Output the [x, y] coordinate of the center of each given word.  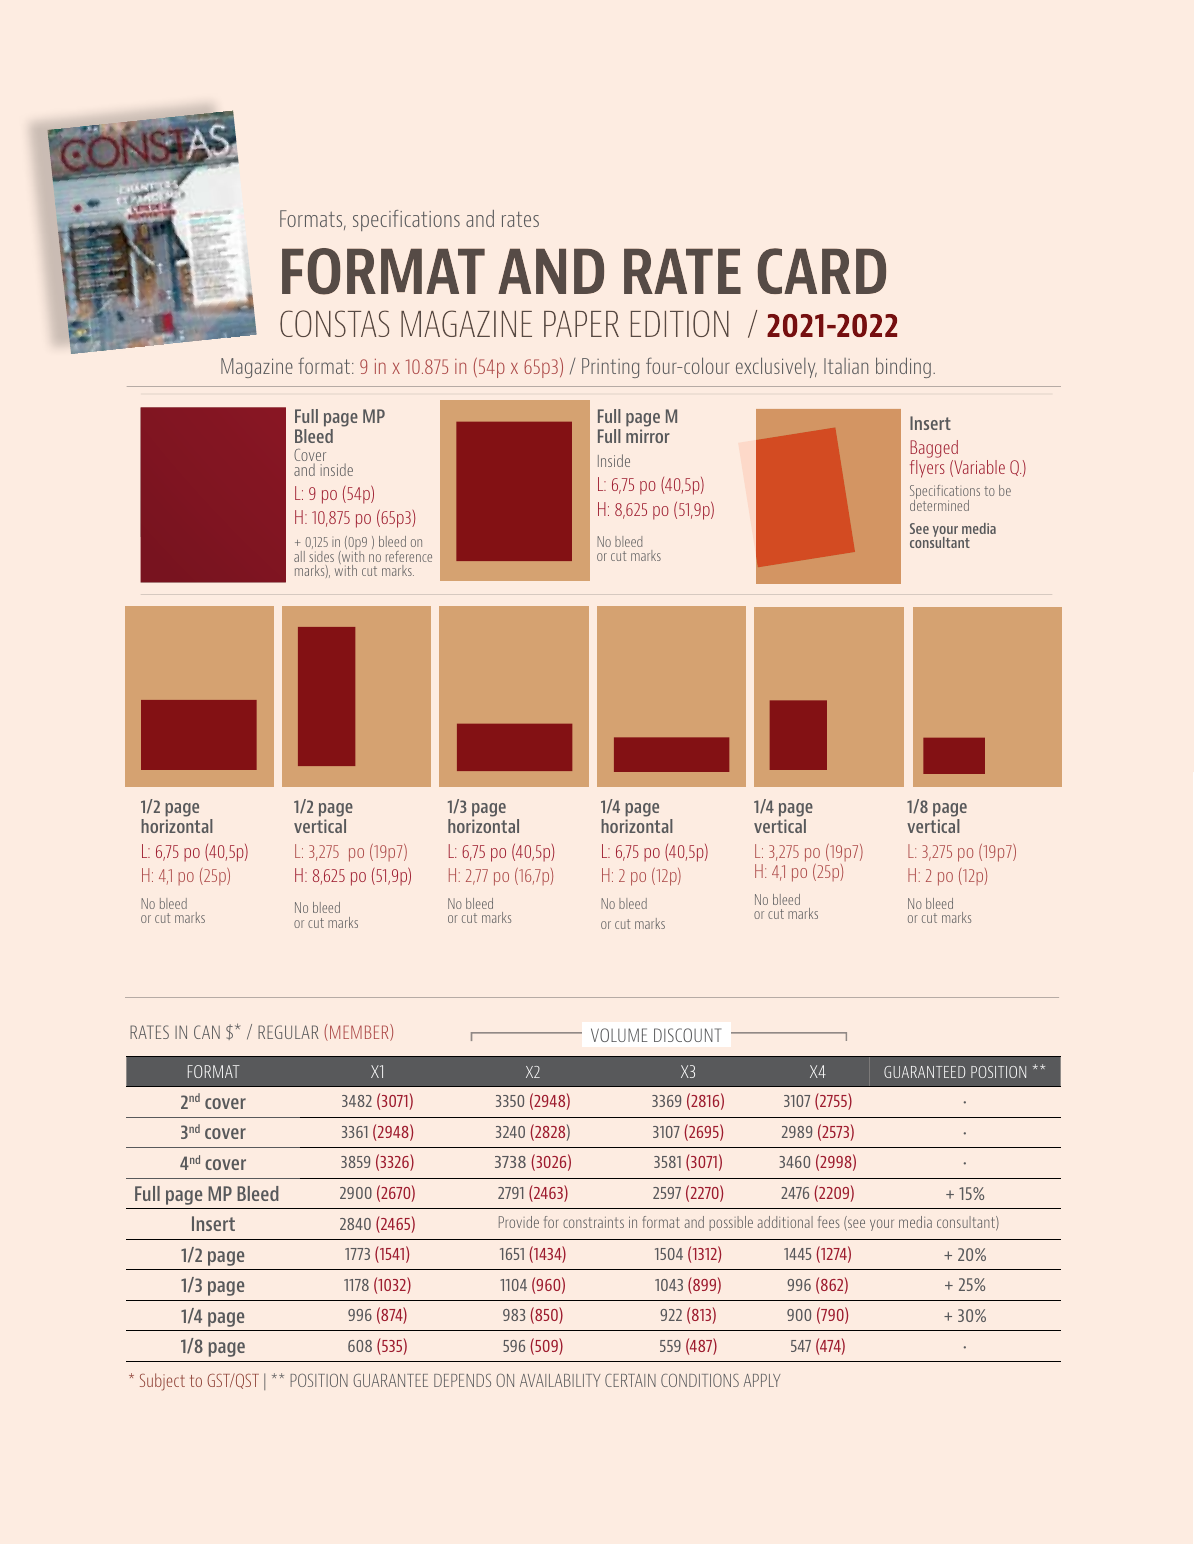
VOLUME [619, 1035]
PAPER [581, 324]
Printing [610, 368]
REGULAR [288, 1032]
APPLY [761, 1380]
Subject [162, 1382]
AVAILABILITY [560, 1380]
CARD [822, 271]
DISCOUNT [687, 1035]
